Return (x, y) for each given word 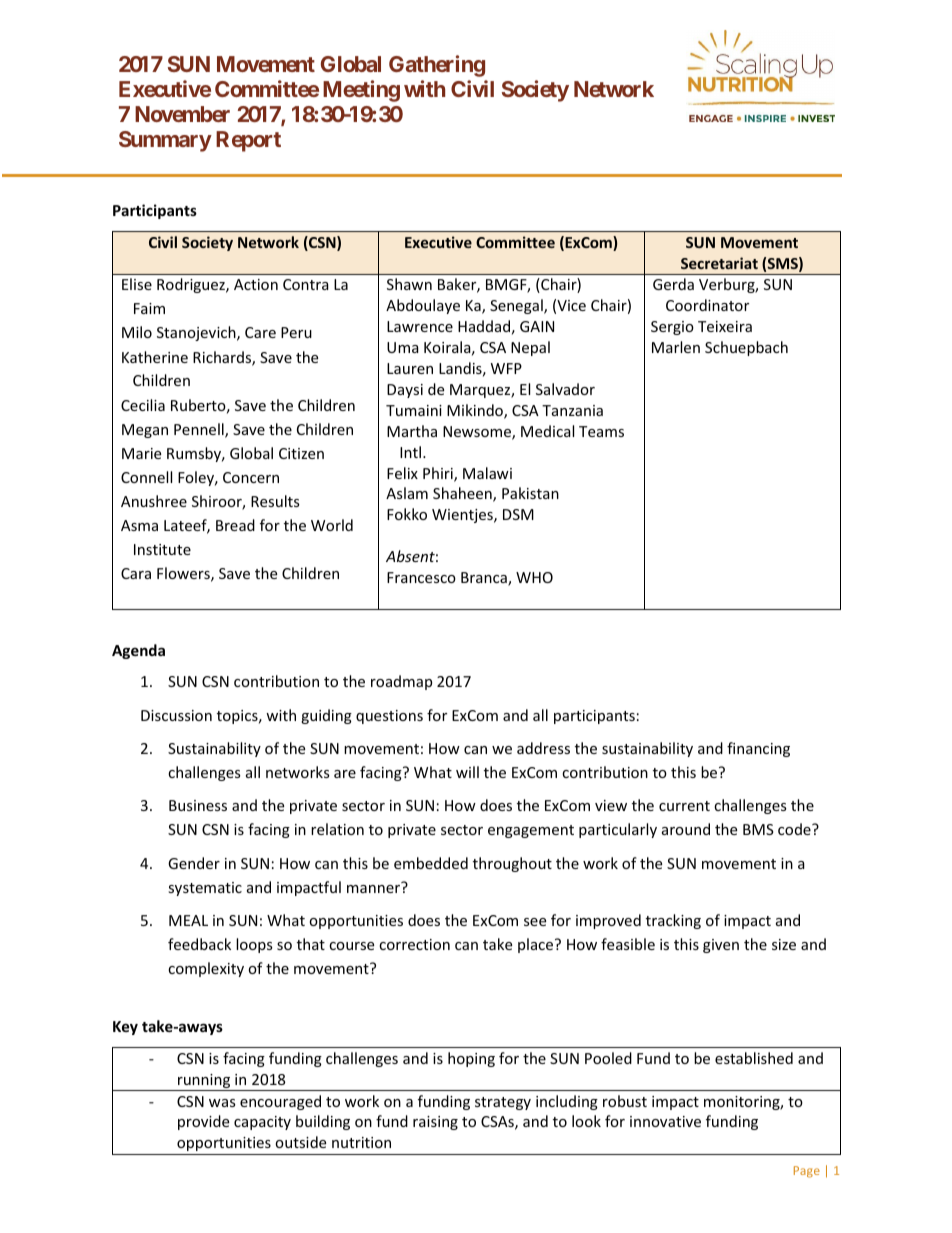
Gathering (437, 66)
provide (203, 1122)
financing (758, 749)
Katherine (155, 357)
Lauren (410, 368)
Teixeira (725, 326)
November (182, 114)
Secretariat (719, 263)
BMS (758, 829)
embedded (431, 863)
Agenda (138, 651)
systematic (205, 889)
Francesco (421, 577)
